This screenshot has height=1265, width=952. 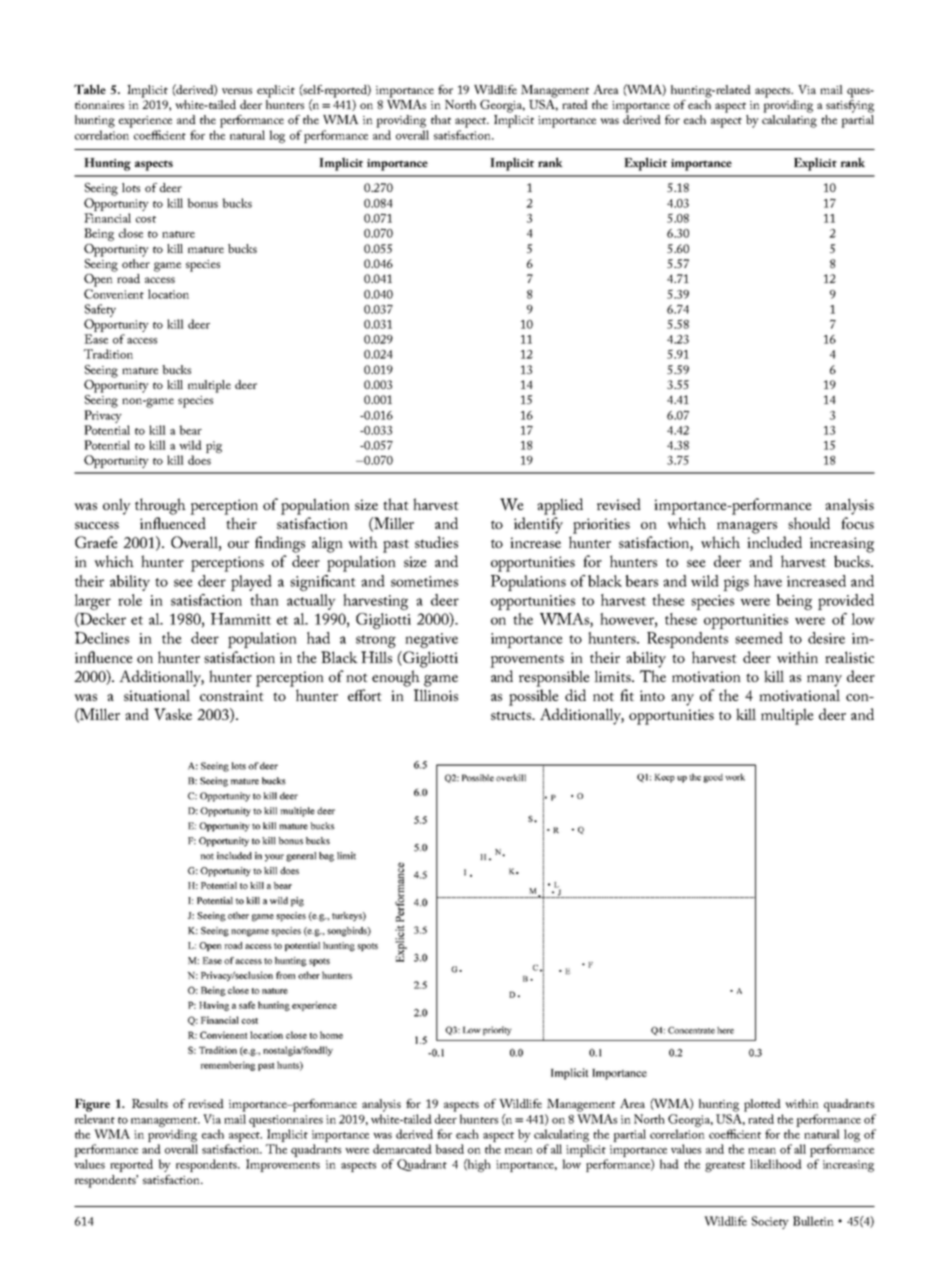 What do you see at coordinates (157, 695) in the screenshot?
I see `situational` at bounding box center [157, 695].
